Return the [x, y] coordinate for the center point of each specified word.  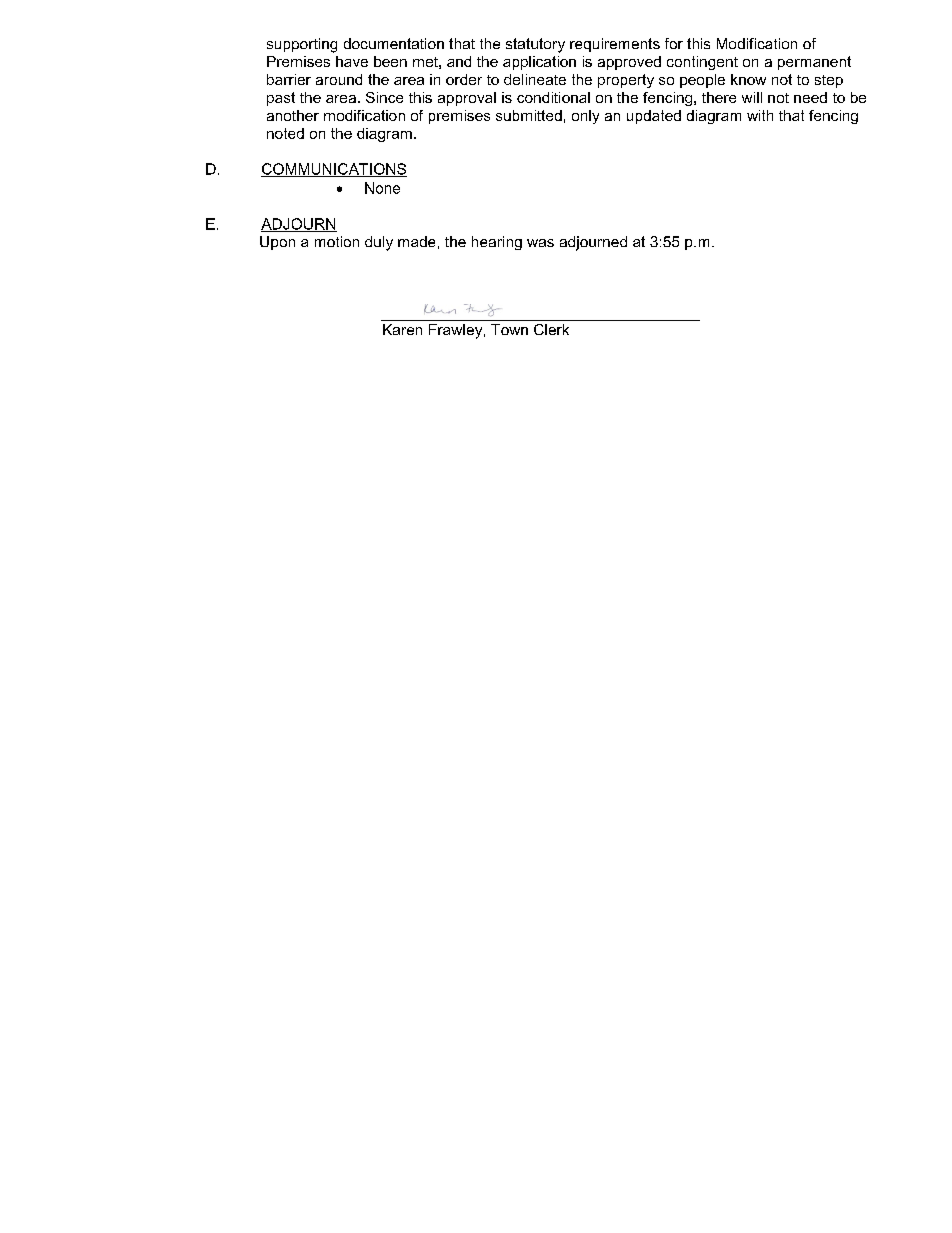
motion [337, 241]
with [760, 115]
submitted [529, 115]
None [382, 188]
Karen [402, 329]
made [416, 241]
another [293, 115]
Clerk [551, 329]
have [352, 61]
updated [654, 117]
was [540, 243]
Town [509, 329]
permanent [814, 63]
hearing [497, 243]
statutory [535, 45]
